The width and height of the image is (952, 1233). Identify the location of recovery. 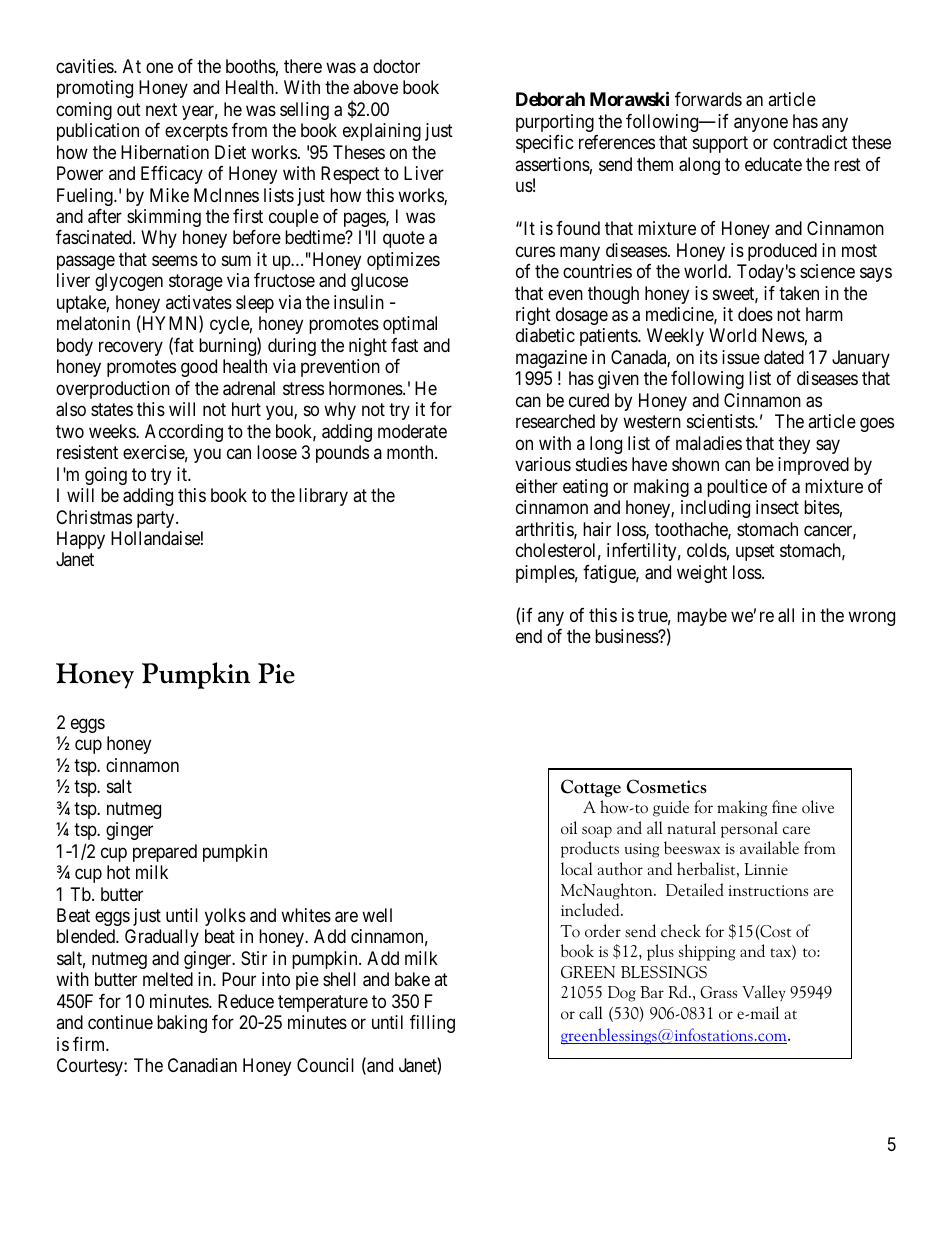
(131, 348).
